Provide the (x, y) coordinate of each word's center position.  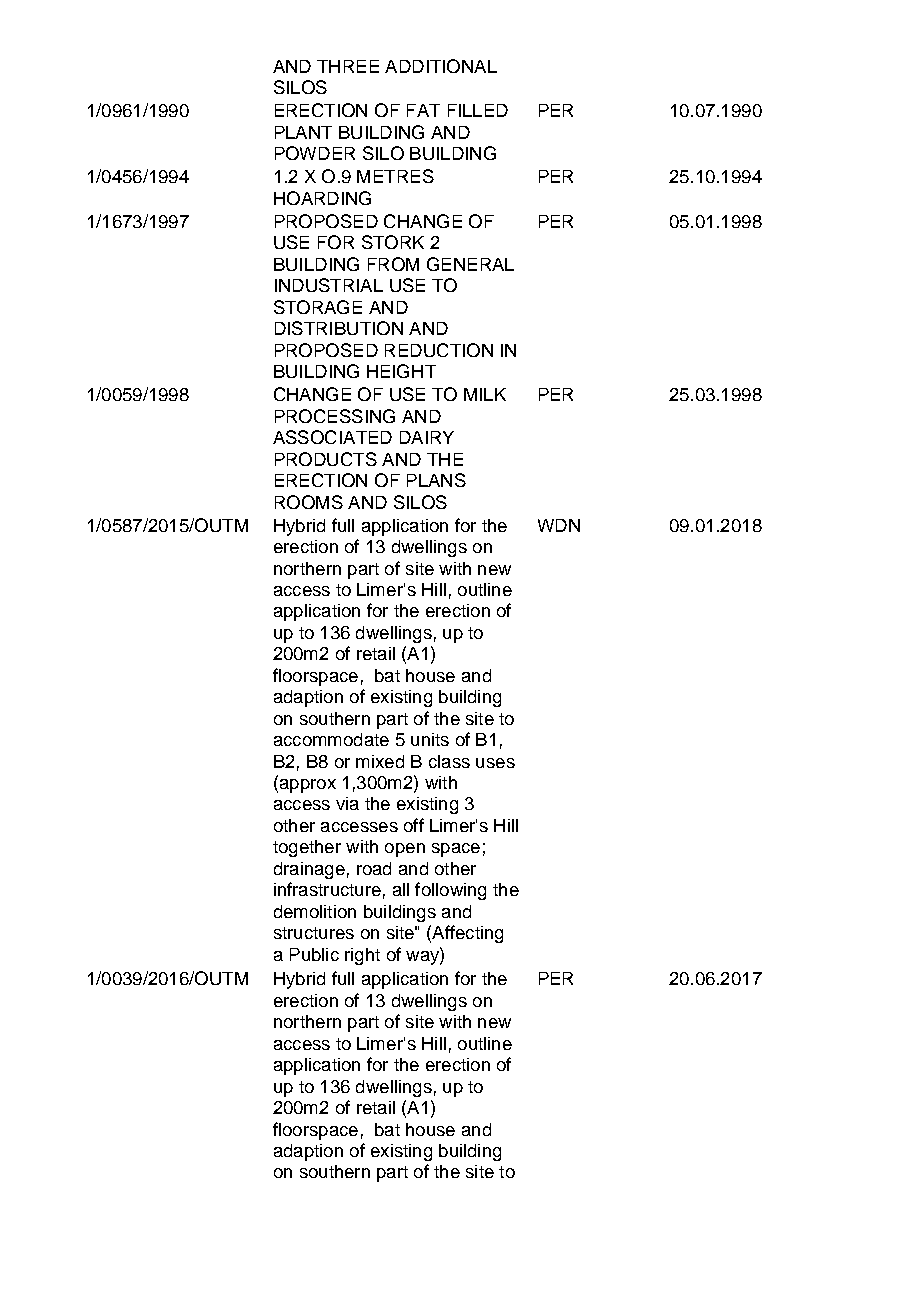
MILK (485, 394)
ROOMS (309, 502)
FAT (423, 110)
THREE (348, 66)
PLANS (436, 480)
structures (314, 933)
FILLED (478, 110)
